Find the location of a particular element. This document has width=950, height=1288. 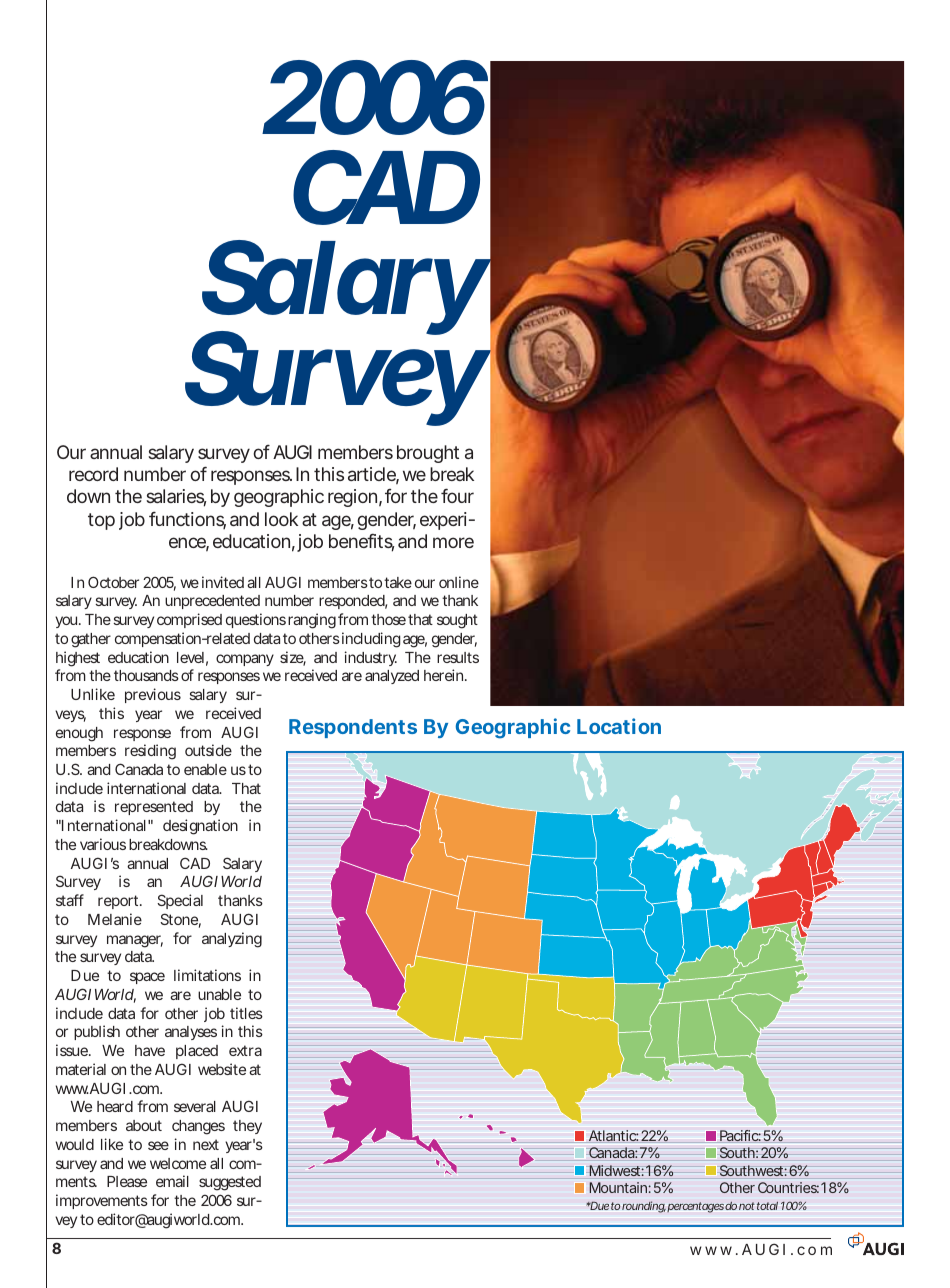

email is located at coordinates (172, 1181).
